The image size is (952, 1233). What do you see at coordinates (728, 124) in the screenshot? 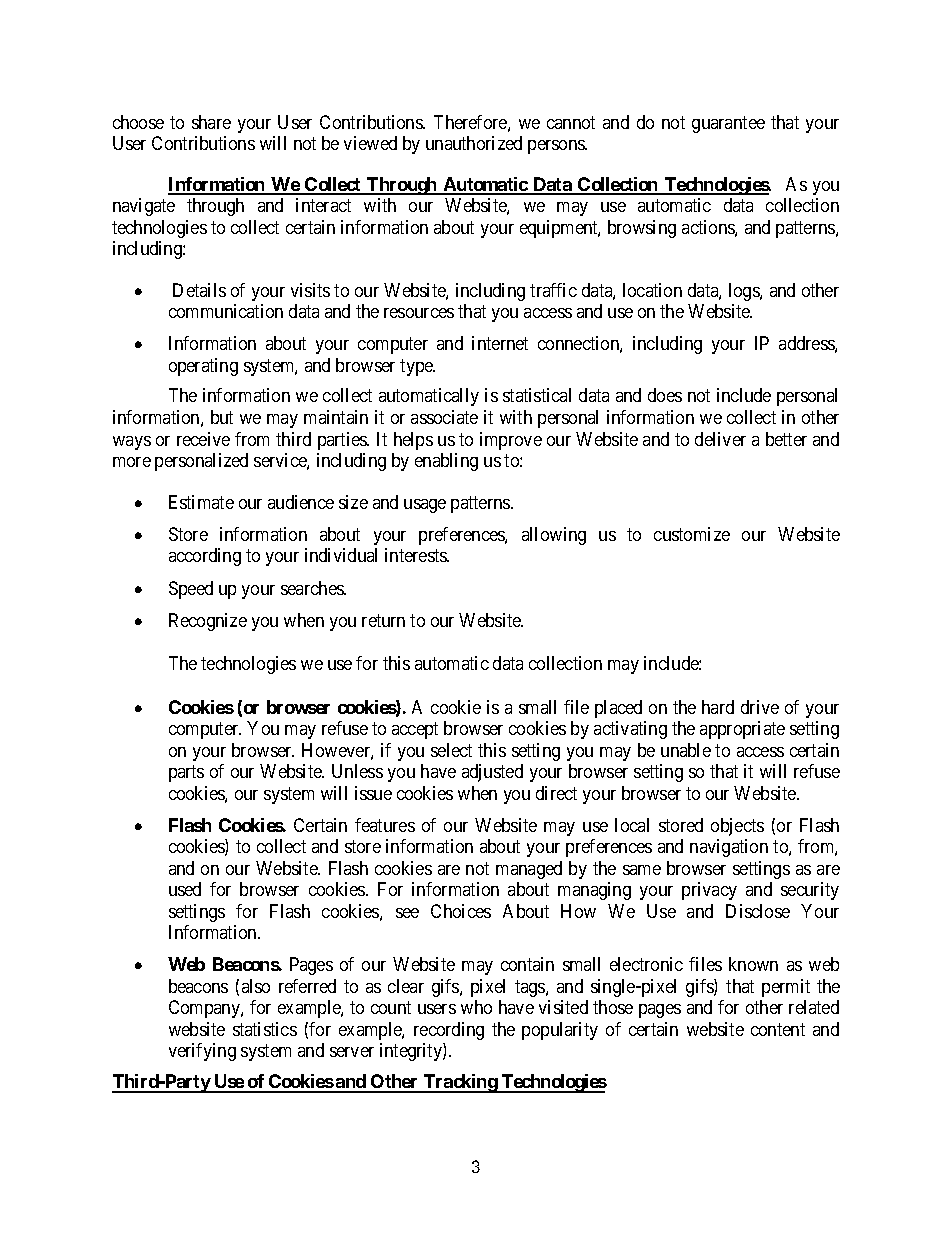
I see `guarantee` at bounding box center [728, 124].
